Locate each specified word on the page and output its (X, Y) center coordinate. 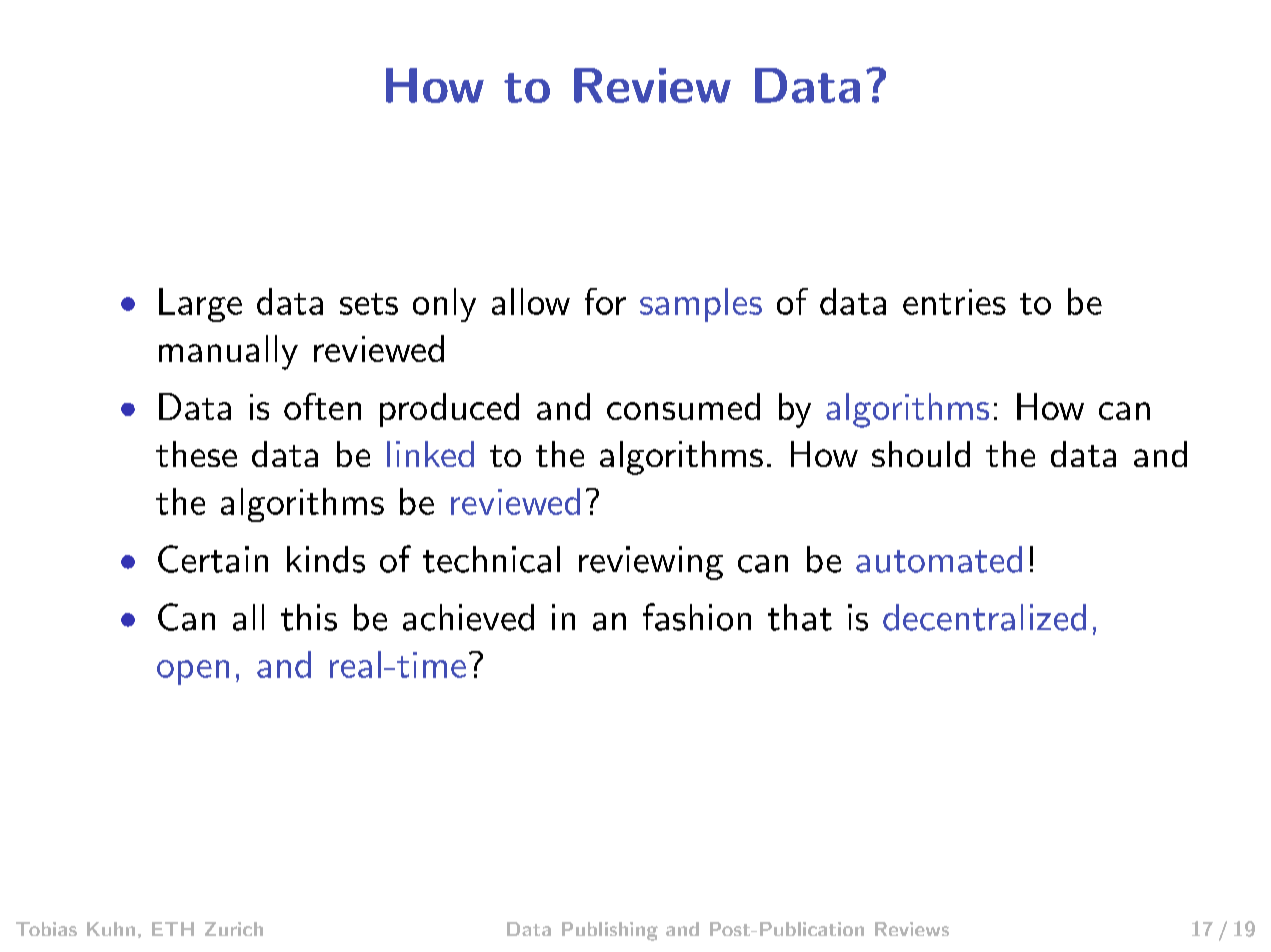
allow (531, 301)
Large (200, 305)
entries (954, 302)
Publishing (610, 931)
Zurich (234, 929)
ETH (173, 929)
